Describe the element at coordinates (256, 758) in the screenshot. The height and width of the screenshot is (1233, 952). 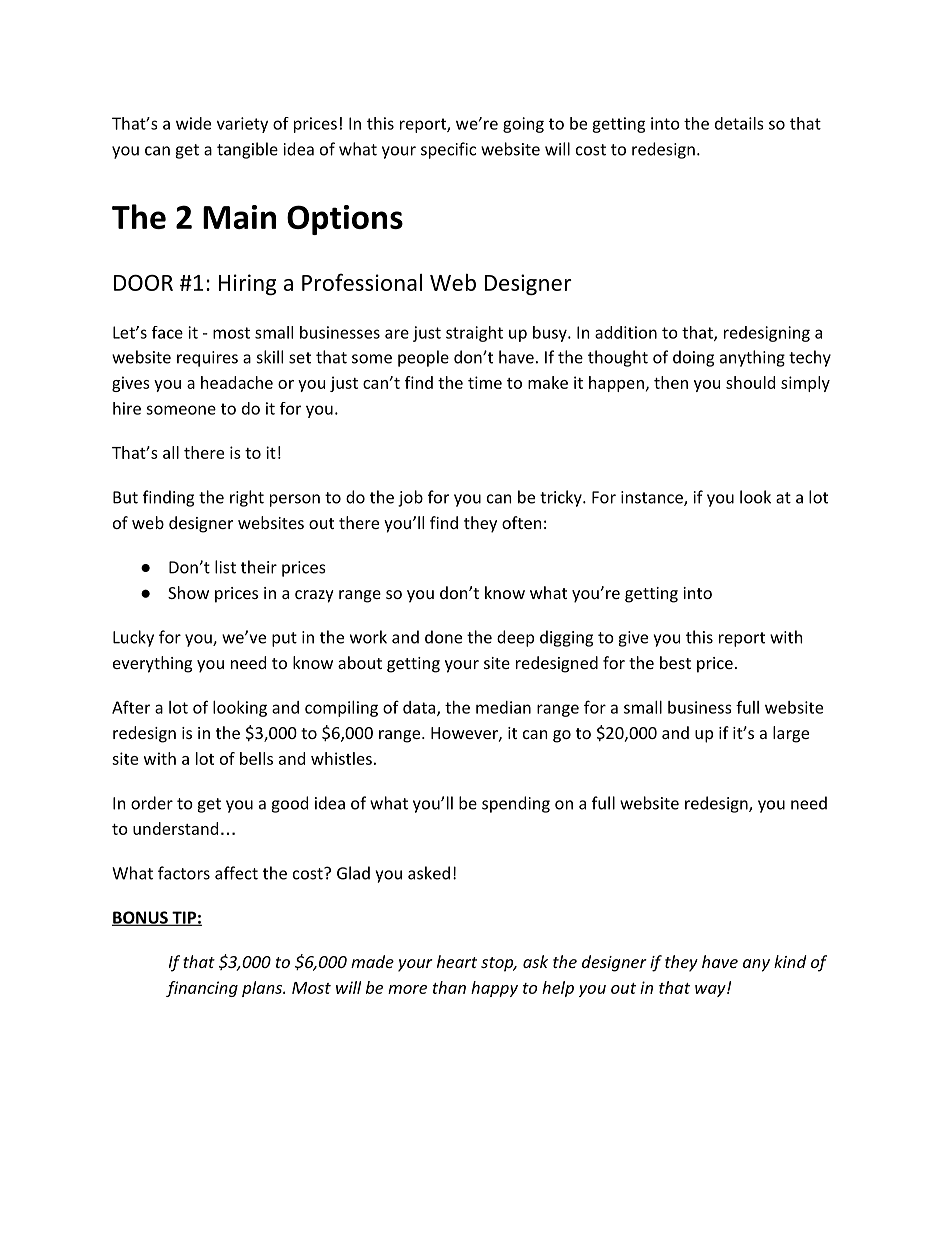
I see `bells` at that location.
